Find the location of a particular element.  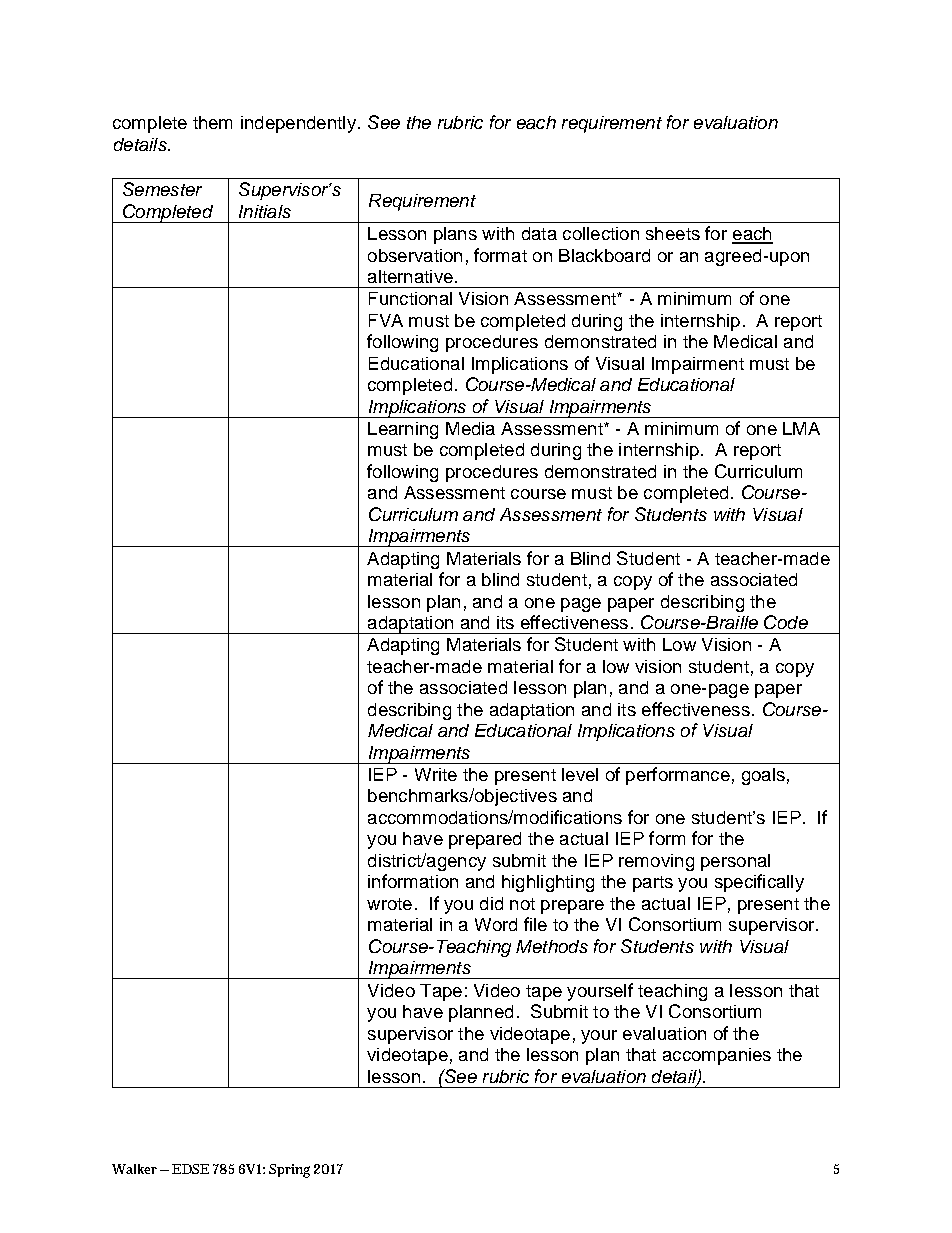

personal is located at coordinates (735, 862).
